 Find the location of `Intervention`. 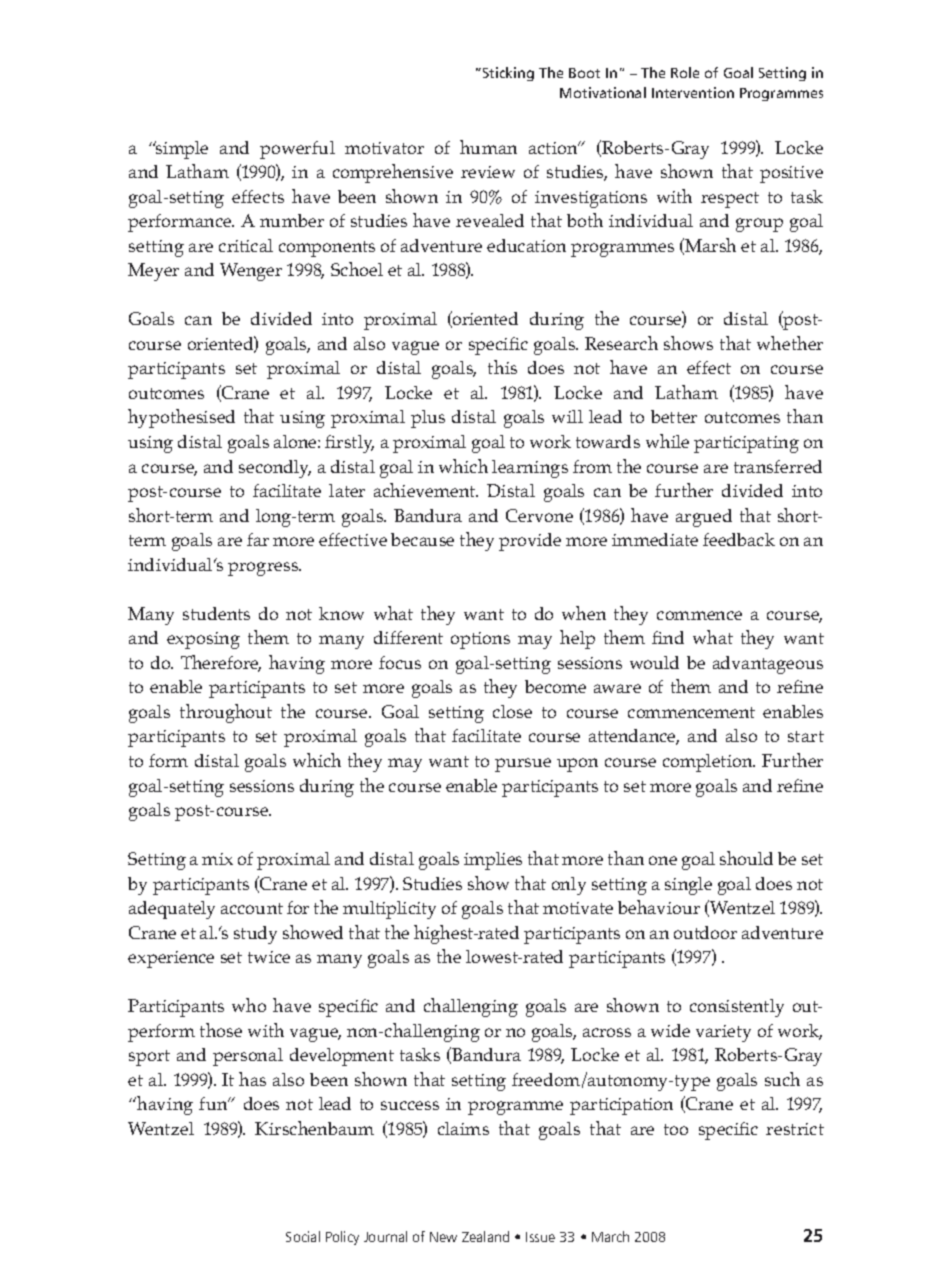

Intervention is located at coordinates (693, 92).
